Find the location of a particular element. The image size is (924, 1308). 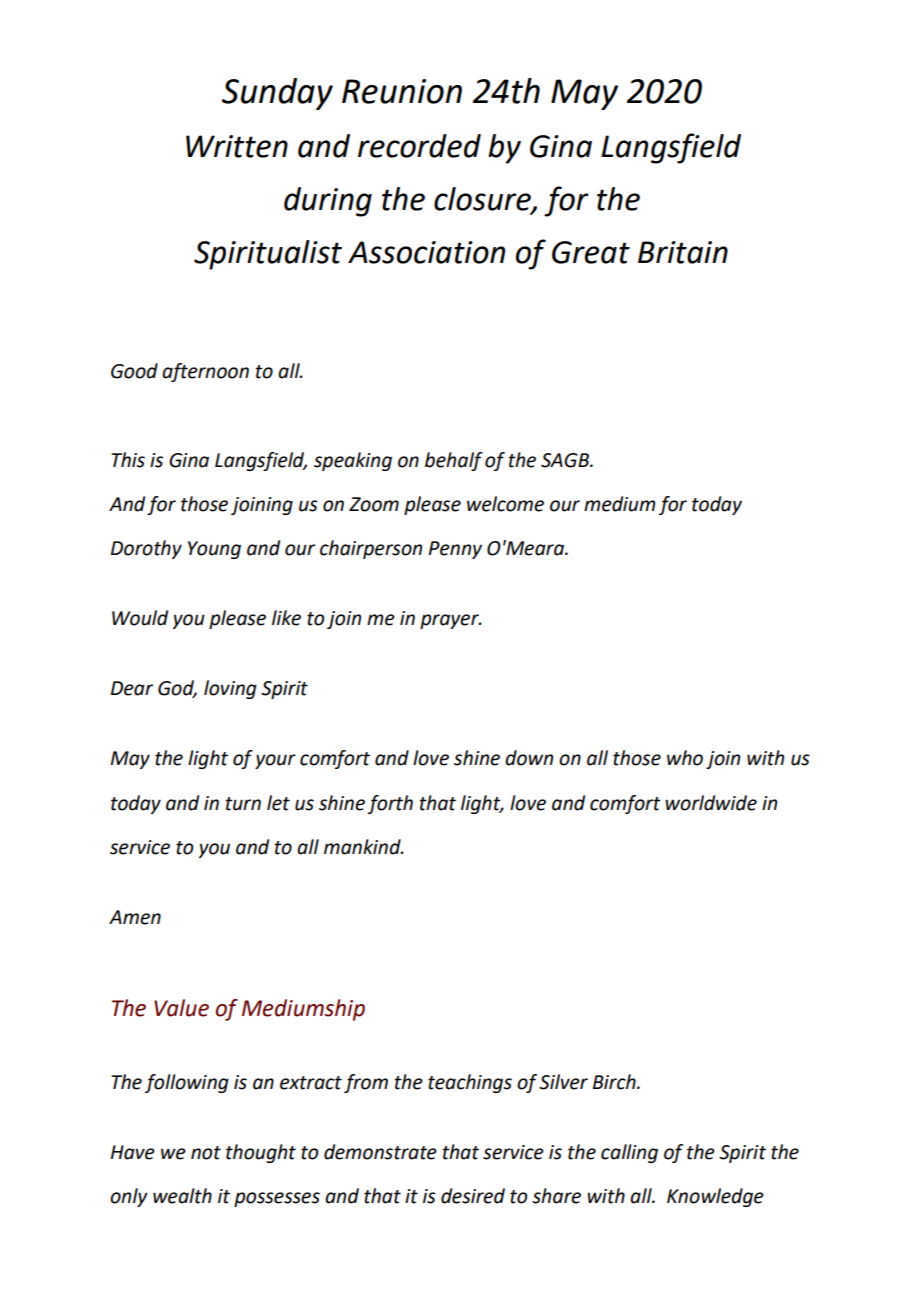

Britain is located at coordinates (683, 252).
